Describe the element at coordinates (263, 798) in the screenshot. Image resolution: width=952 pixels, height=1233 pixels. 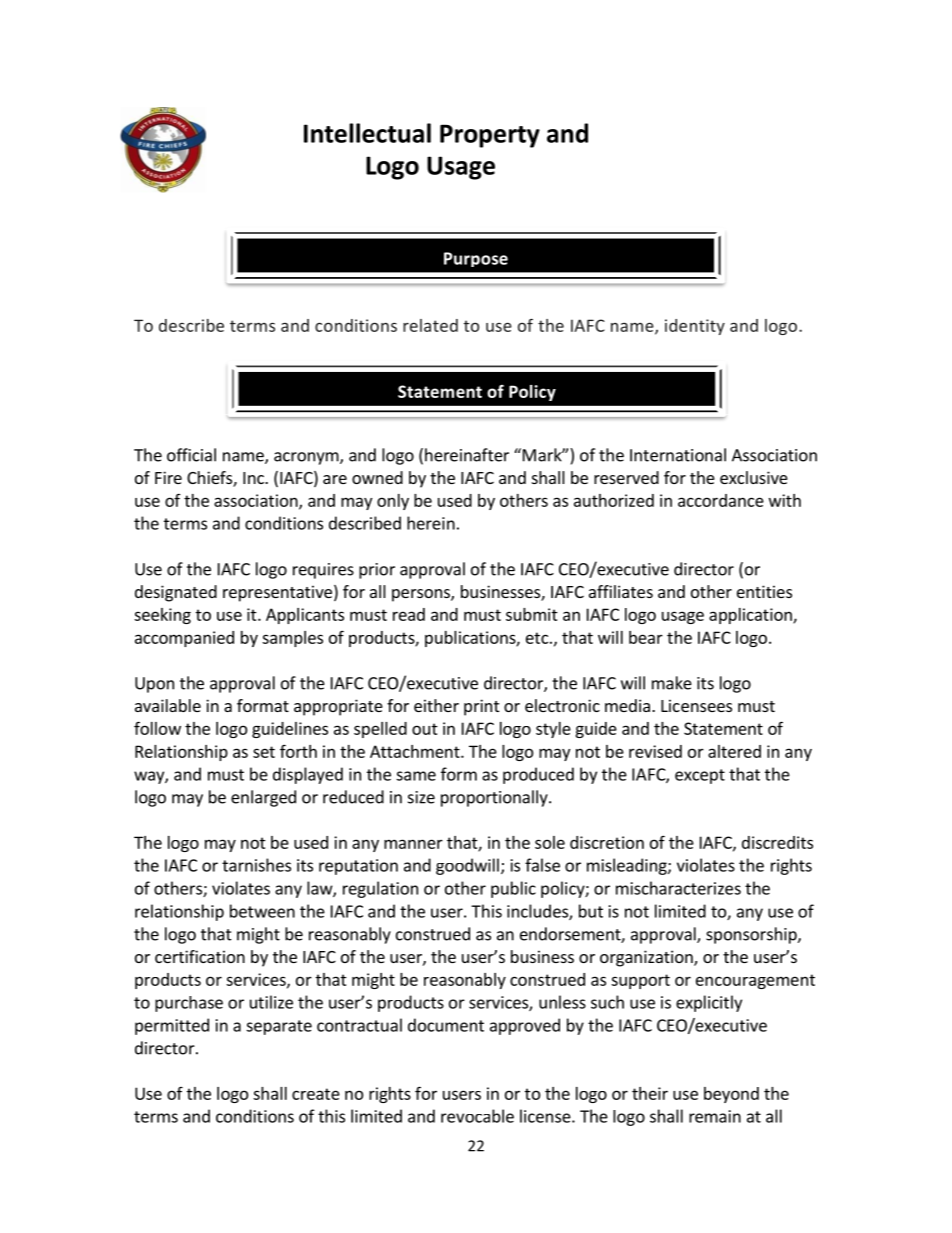
I see `enlarged` at that location.
